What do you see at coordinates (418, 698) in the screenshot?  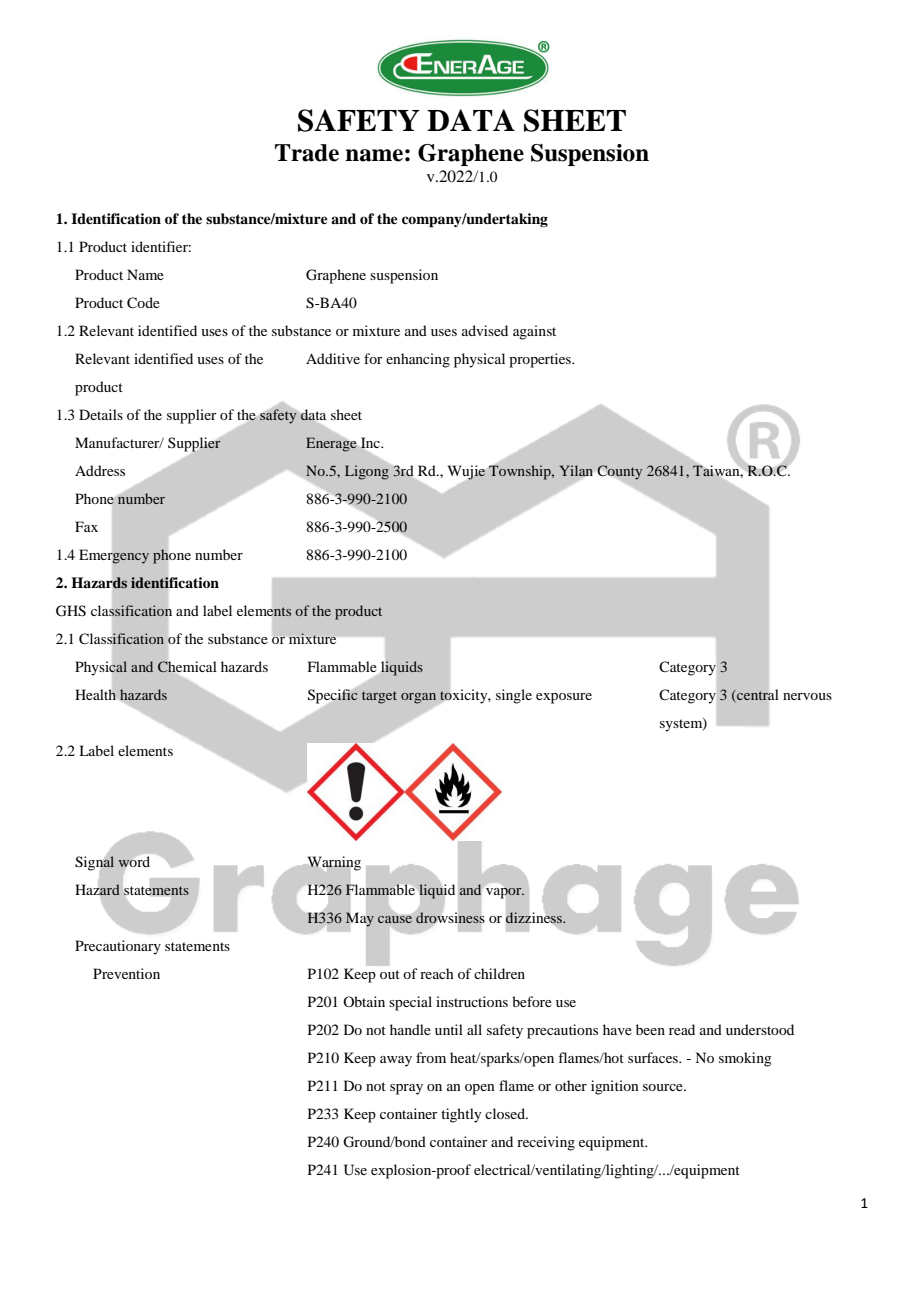 I see `organ` at bounding box center [418, 698].
